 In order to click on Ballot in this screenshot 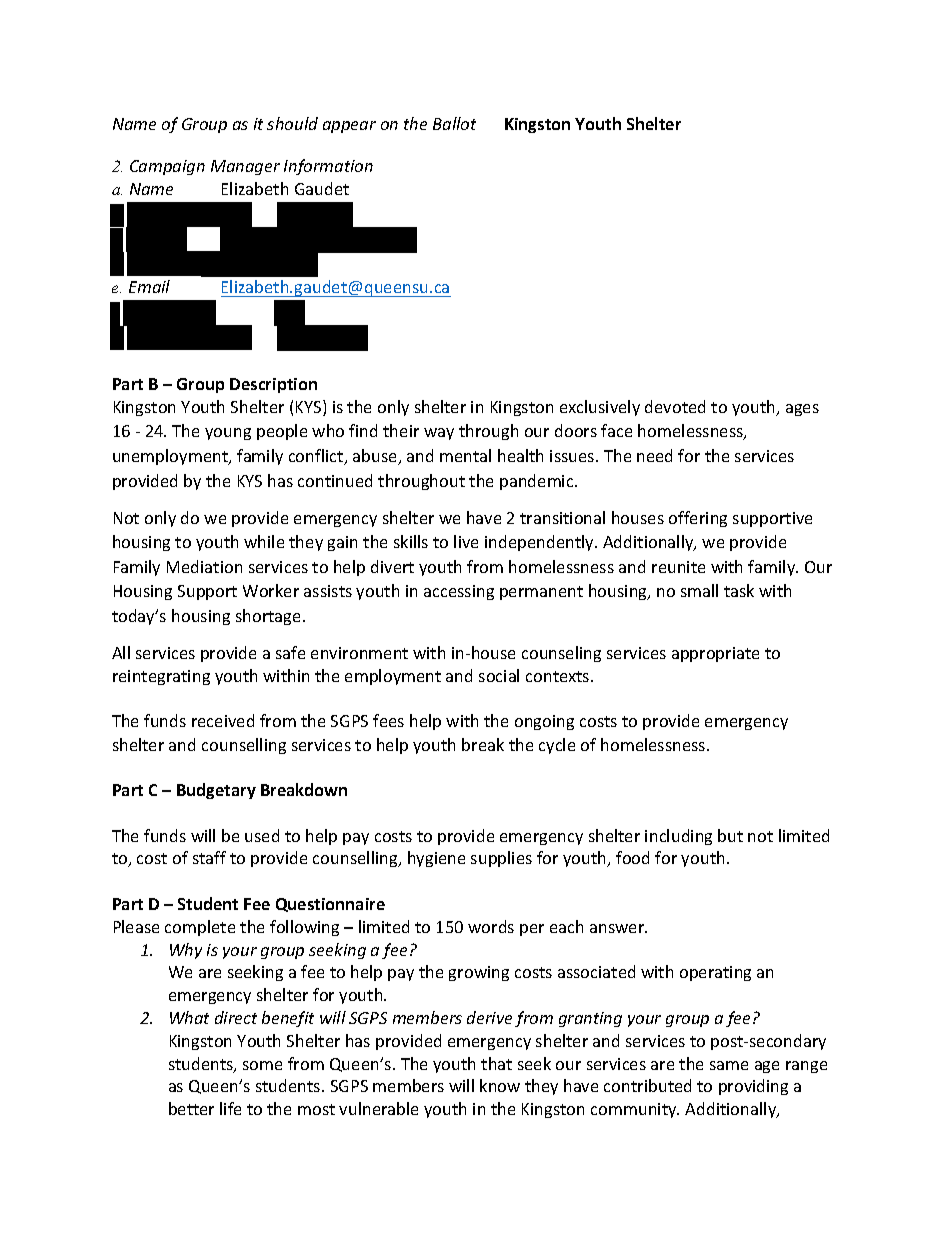, I will do `click(454, 123)`.
